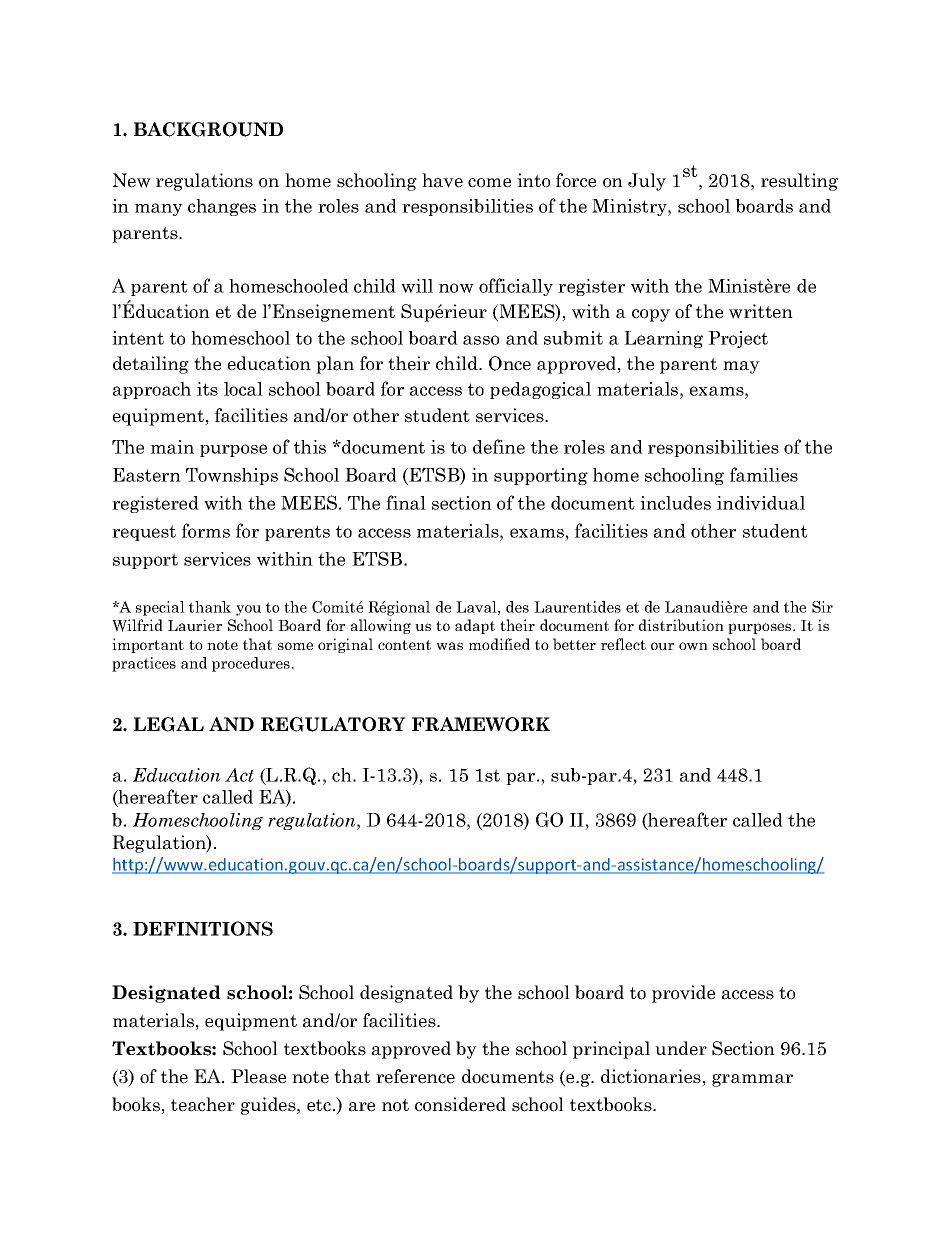  What do you see at coordinates (203, 928) in the page?
I see `DEFINITIONS` at bounding box center [203, 928].
